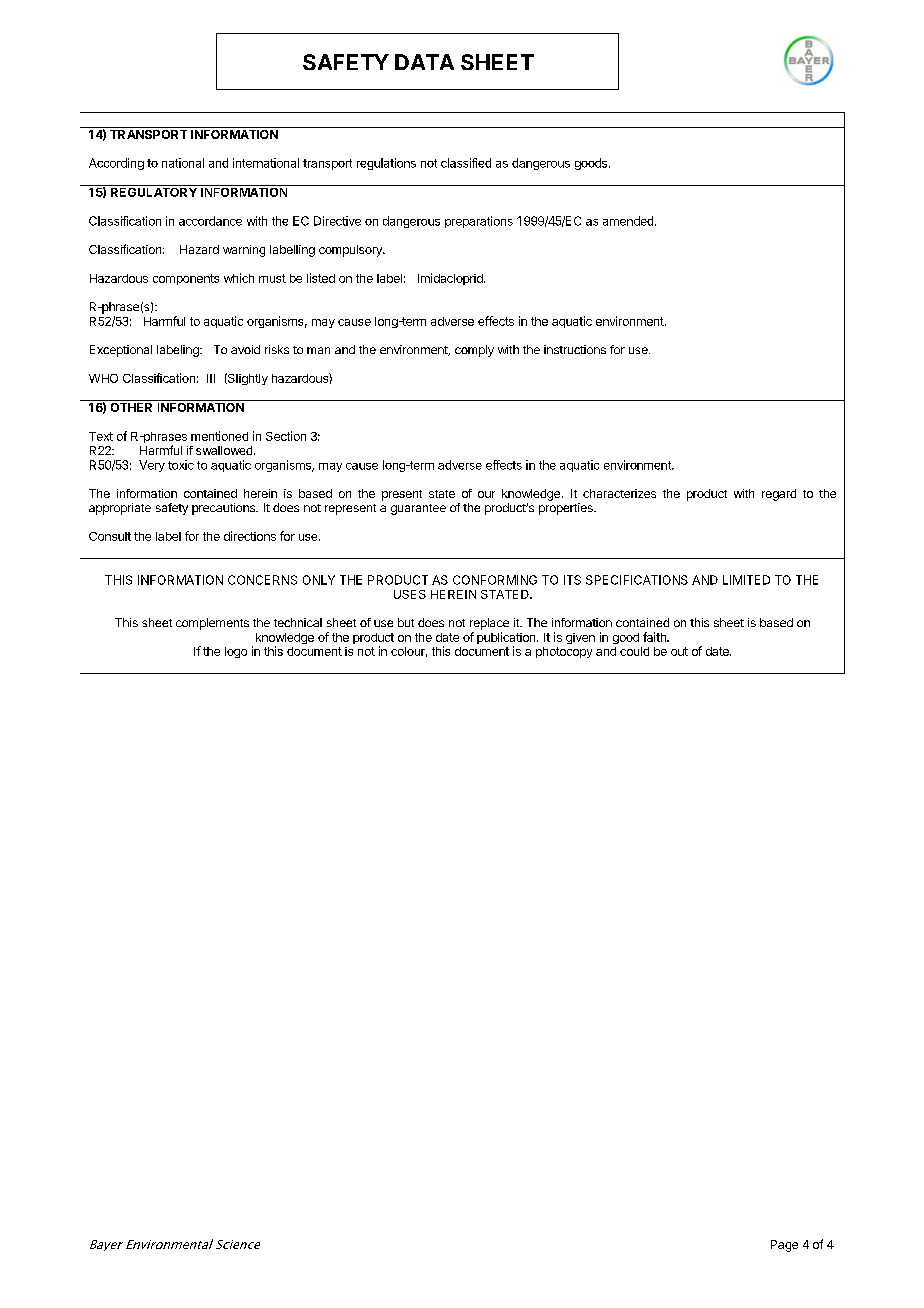 Image resolution: width=924 pixels, height=1308 pixels. What do you see at coordinates (424, 62) in the document?
I see `DATA` at bounding box center [424, 62].
